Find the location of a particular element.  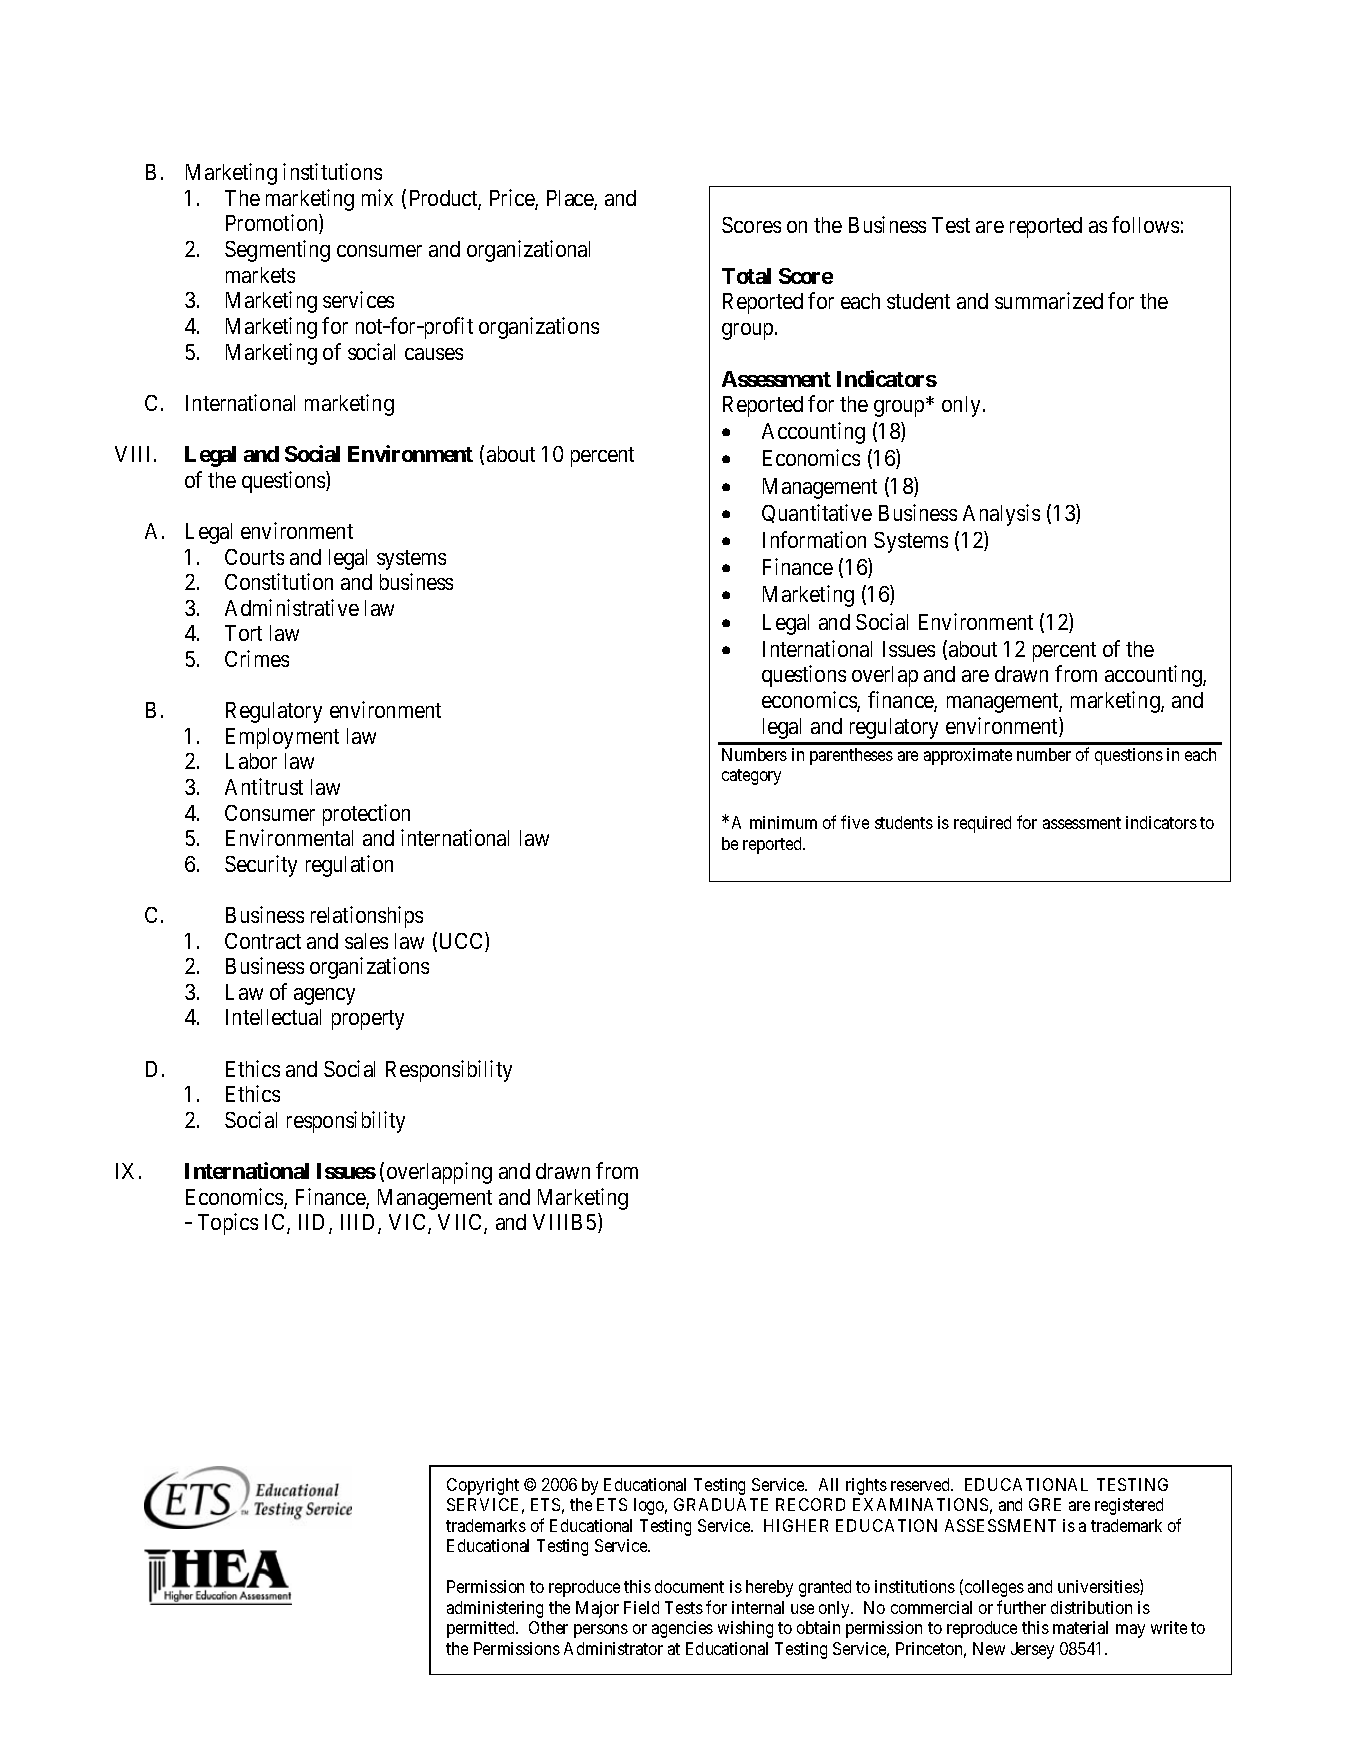

permitted is located at coordinates (482, 1629).
